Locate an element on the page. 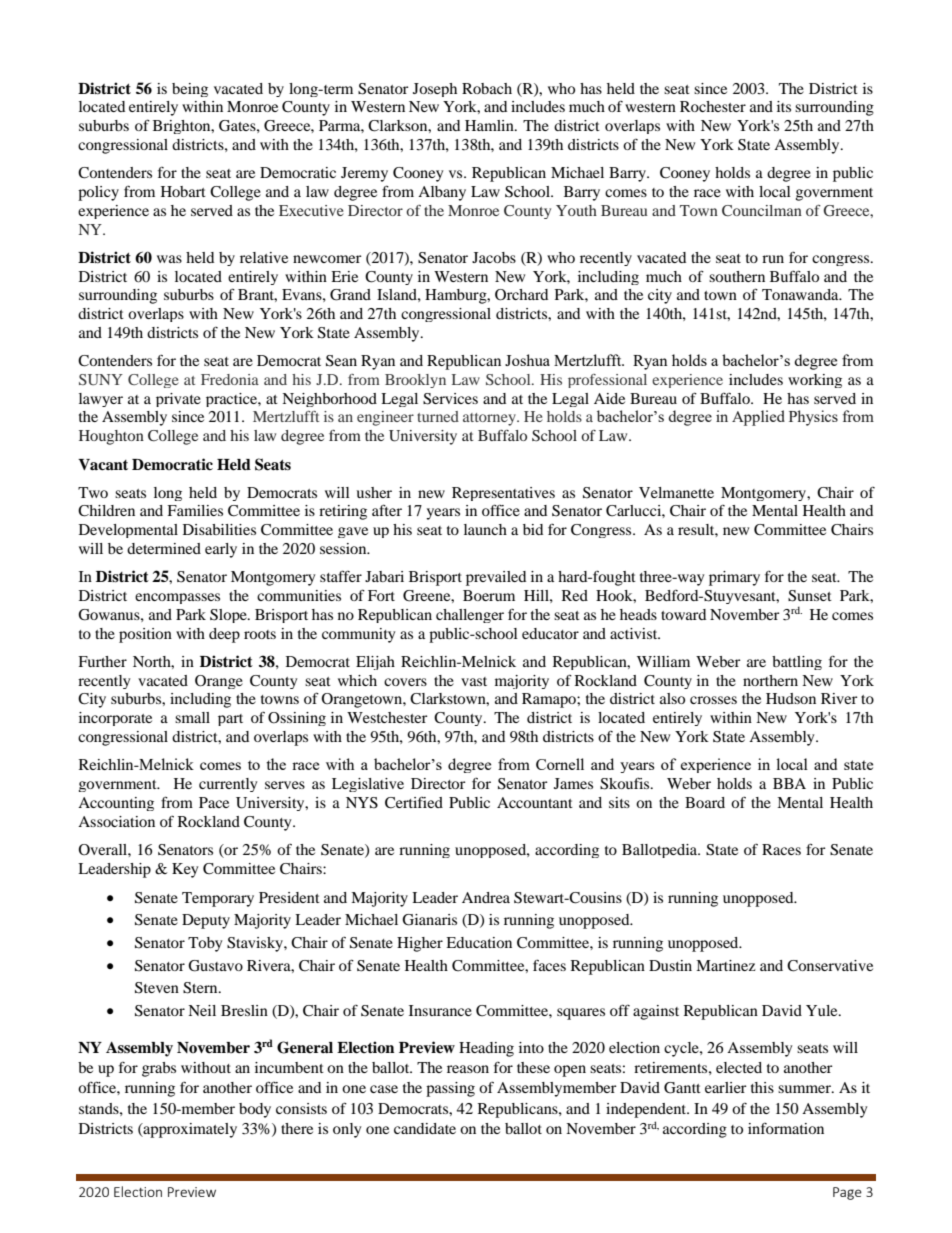  vast is located at coordinates (474, 681).
